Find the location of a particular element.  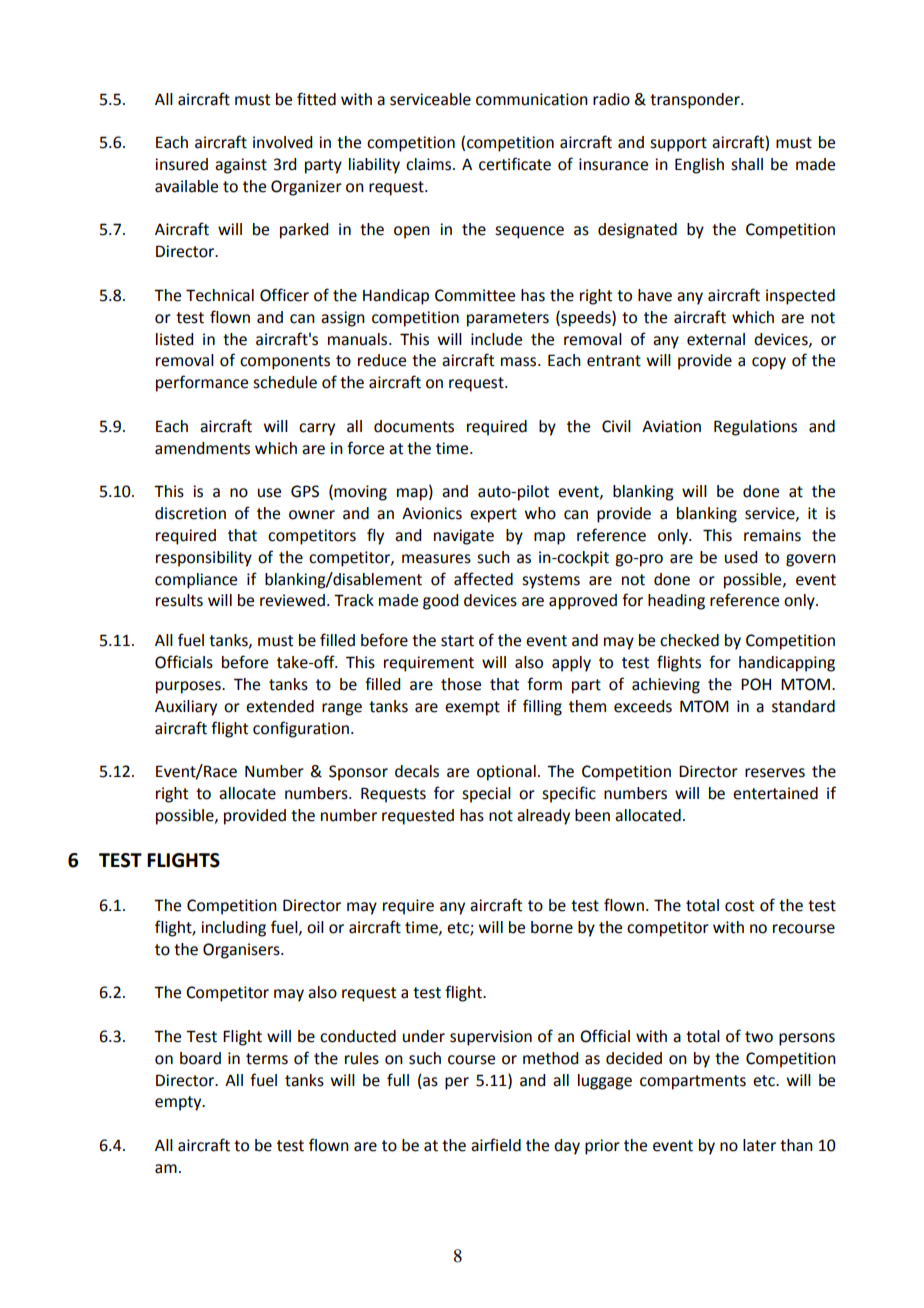

involved is located at coordinates (282, 142).
